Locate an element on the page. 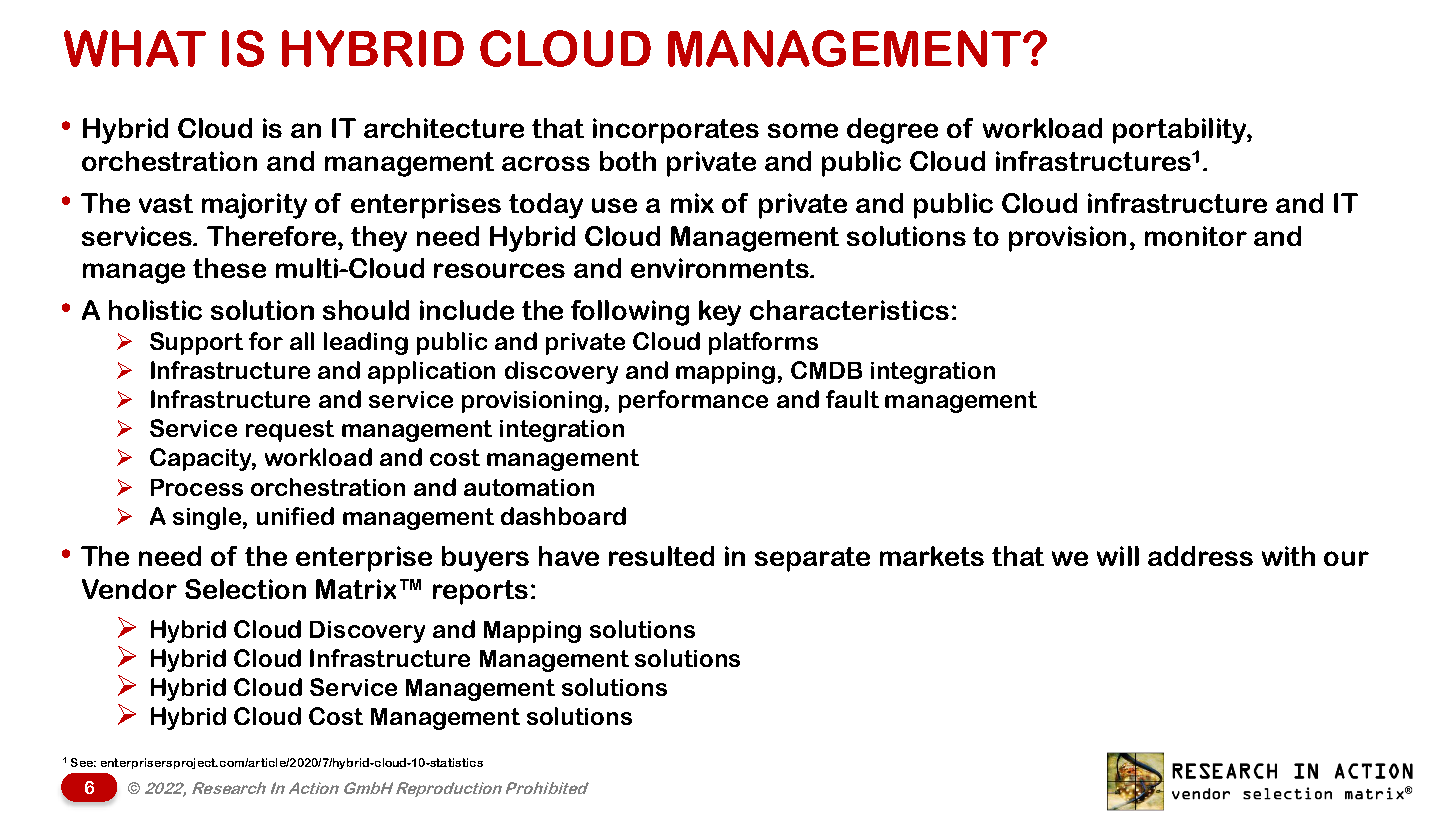 This image has width=1456, height=819. monitor is located at coordinates (1196, 236).
